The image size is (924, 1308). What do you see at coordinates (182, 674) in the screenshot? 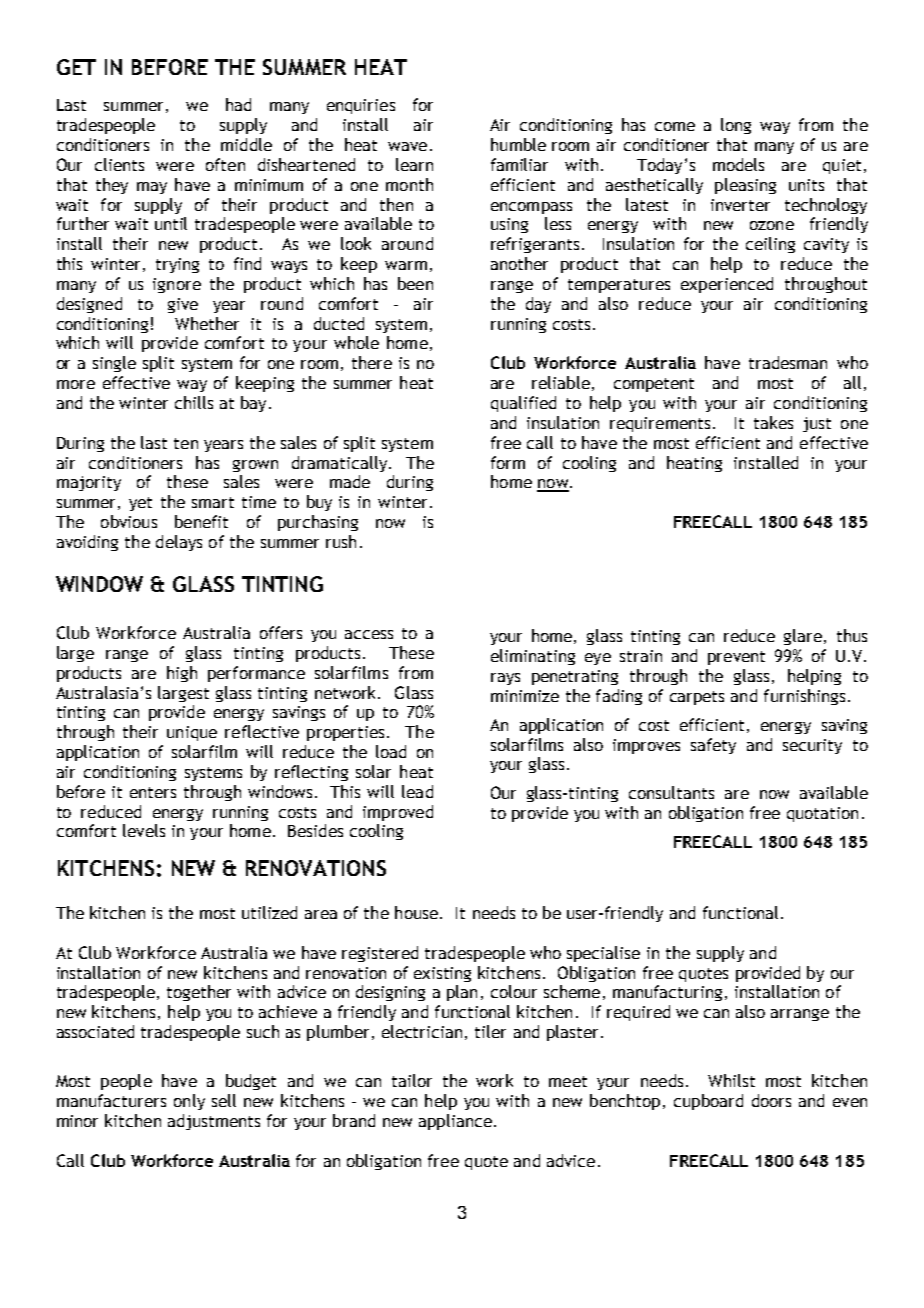
I see `high` at bounding box center [182, 674].
